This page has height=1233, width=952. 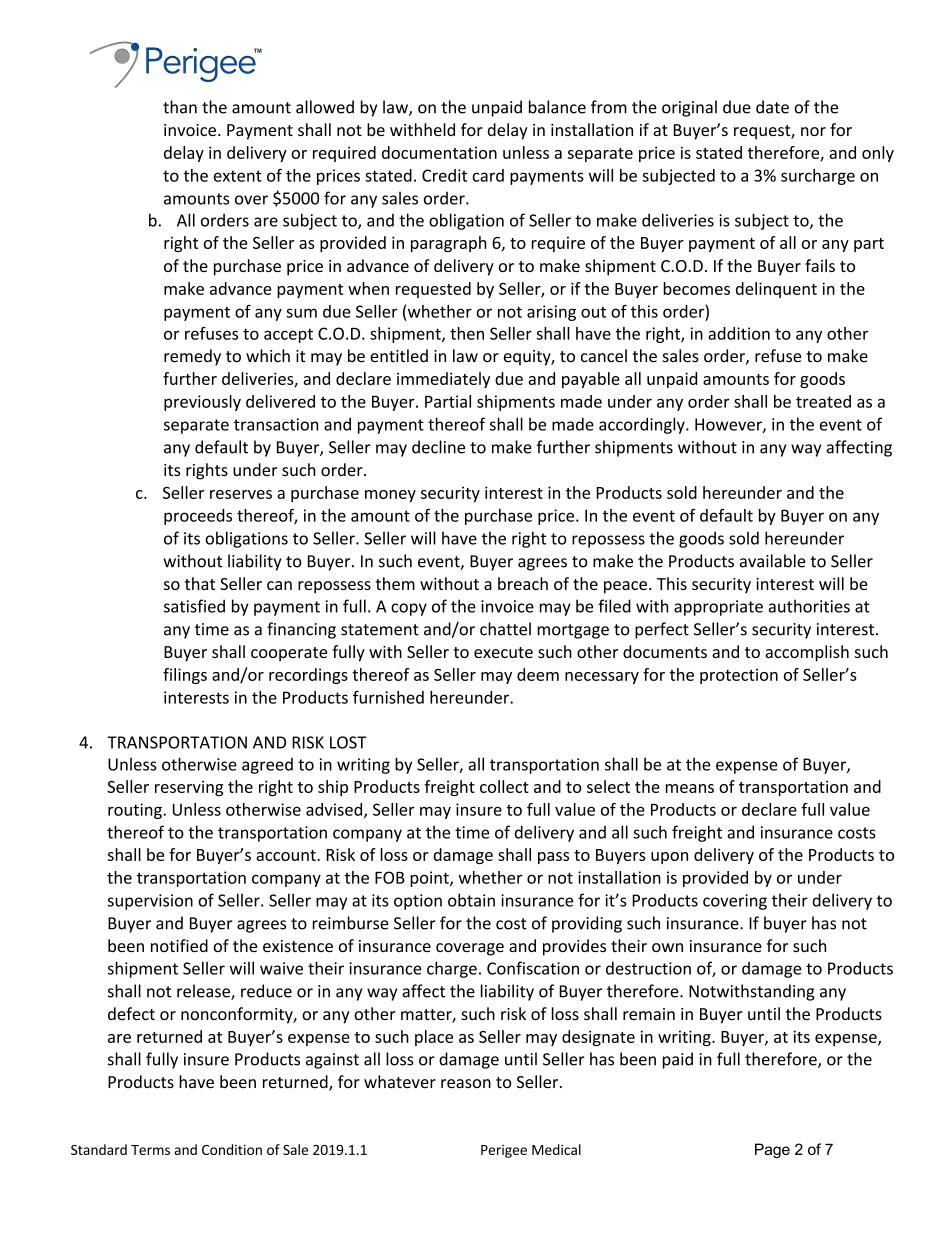 What do you see at coordinates (198, 517) in the page?
I see `proceeds` at bounding box center [198, 517].
